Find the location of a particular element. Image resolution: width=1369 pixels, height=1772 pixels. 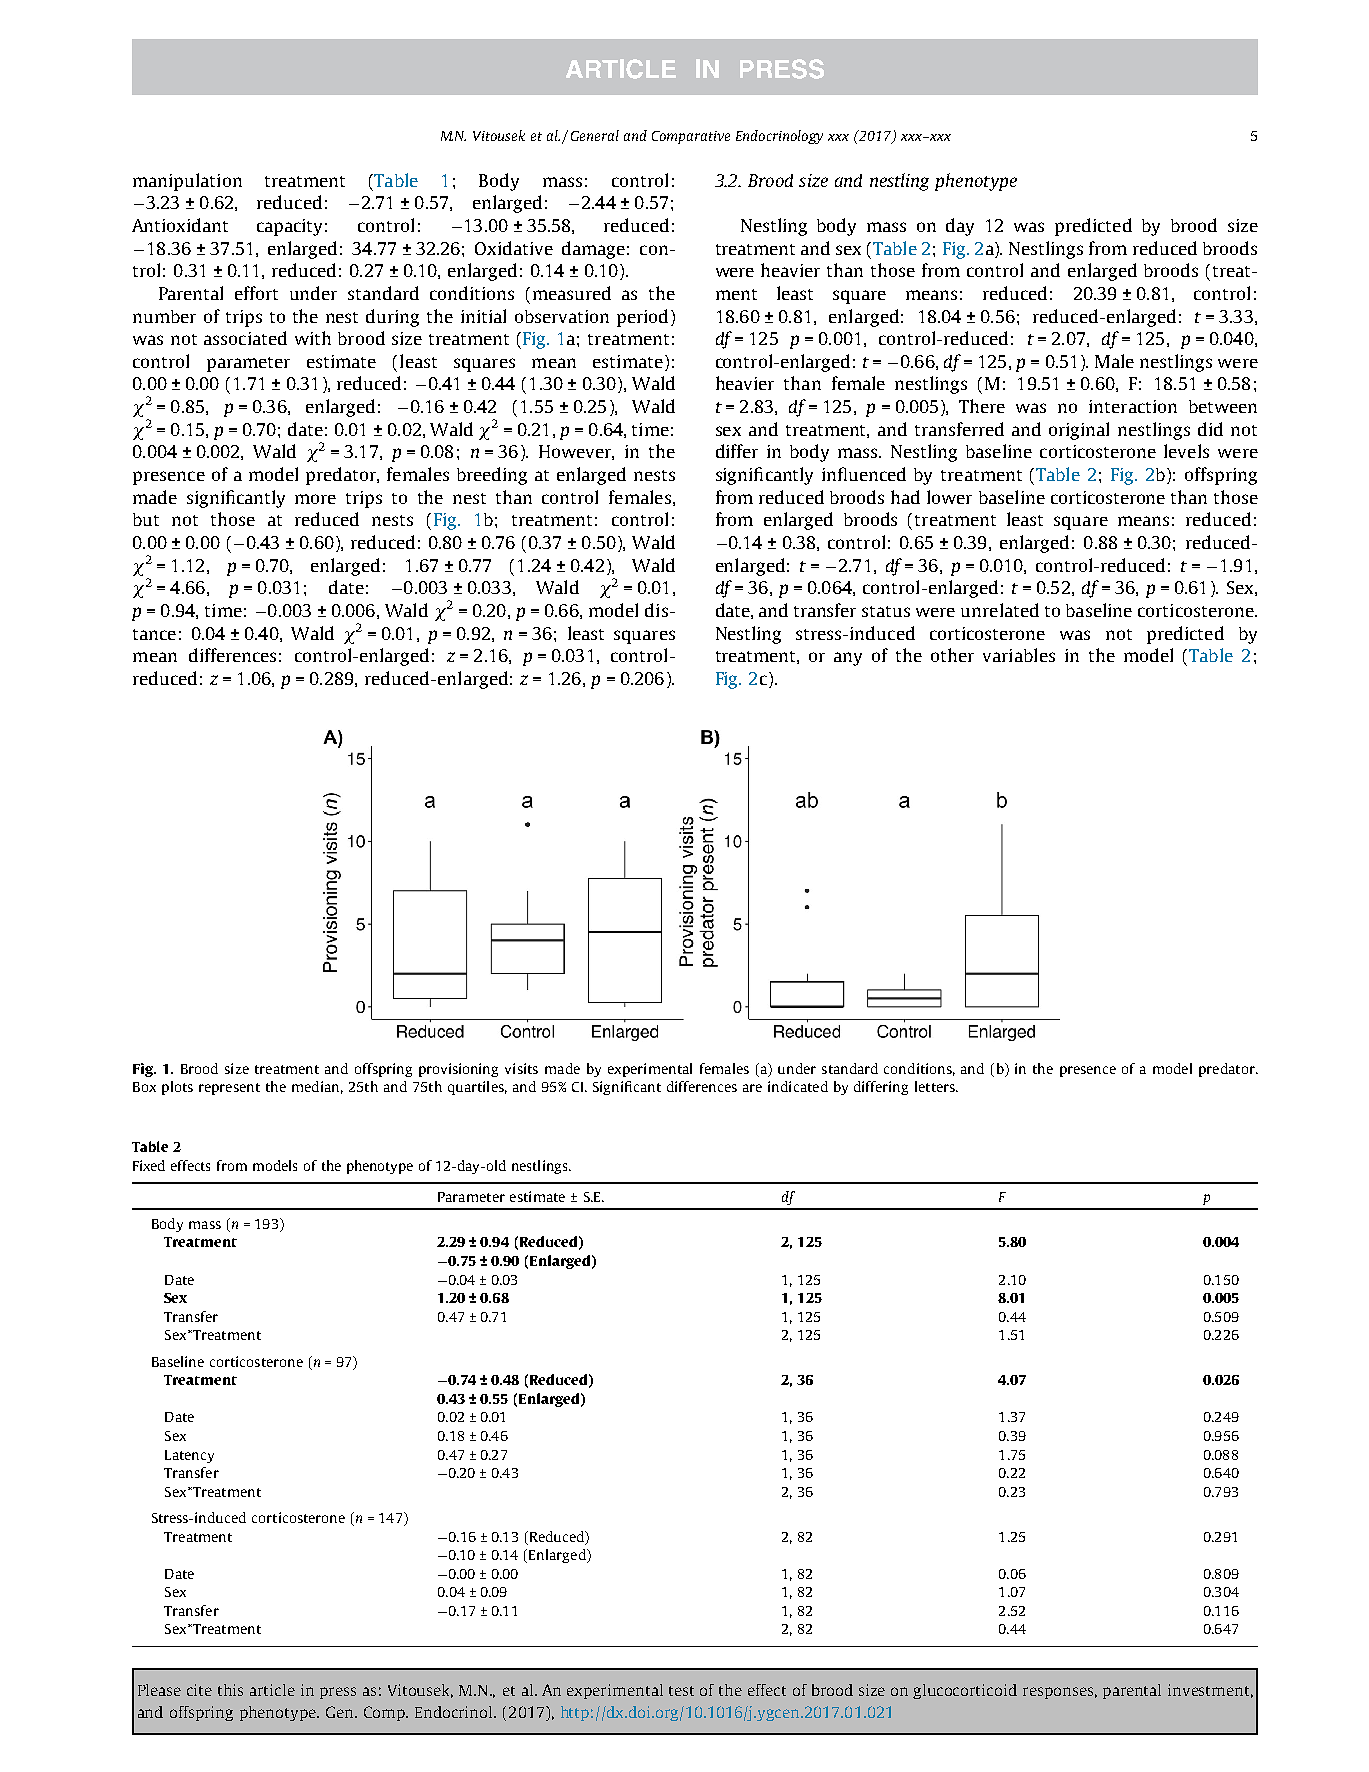

more is located at coordinates (315, 499).
